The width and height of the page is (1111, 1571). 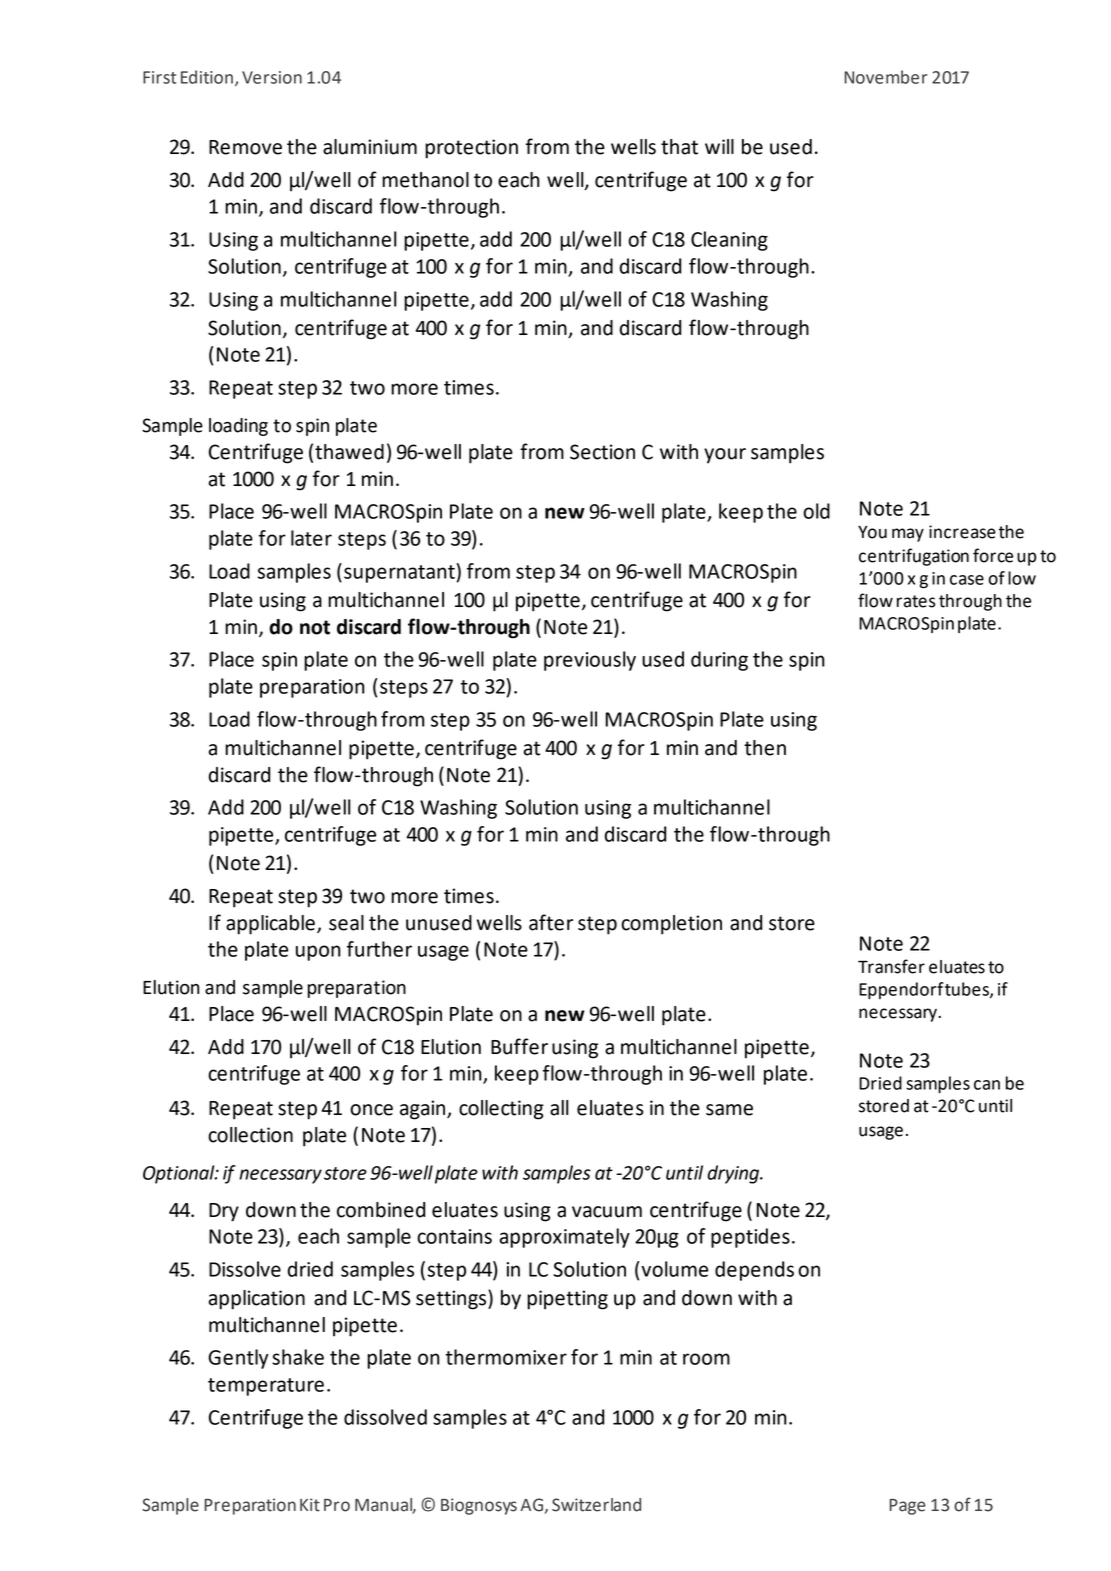 What do you see at coordinates (590, 661) in the page?
I see `previously` at bounding box center [590, 661].
